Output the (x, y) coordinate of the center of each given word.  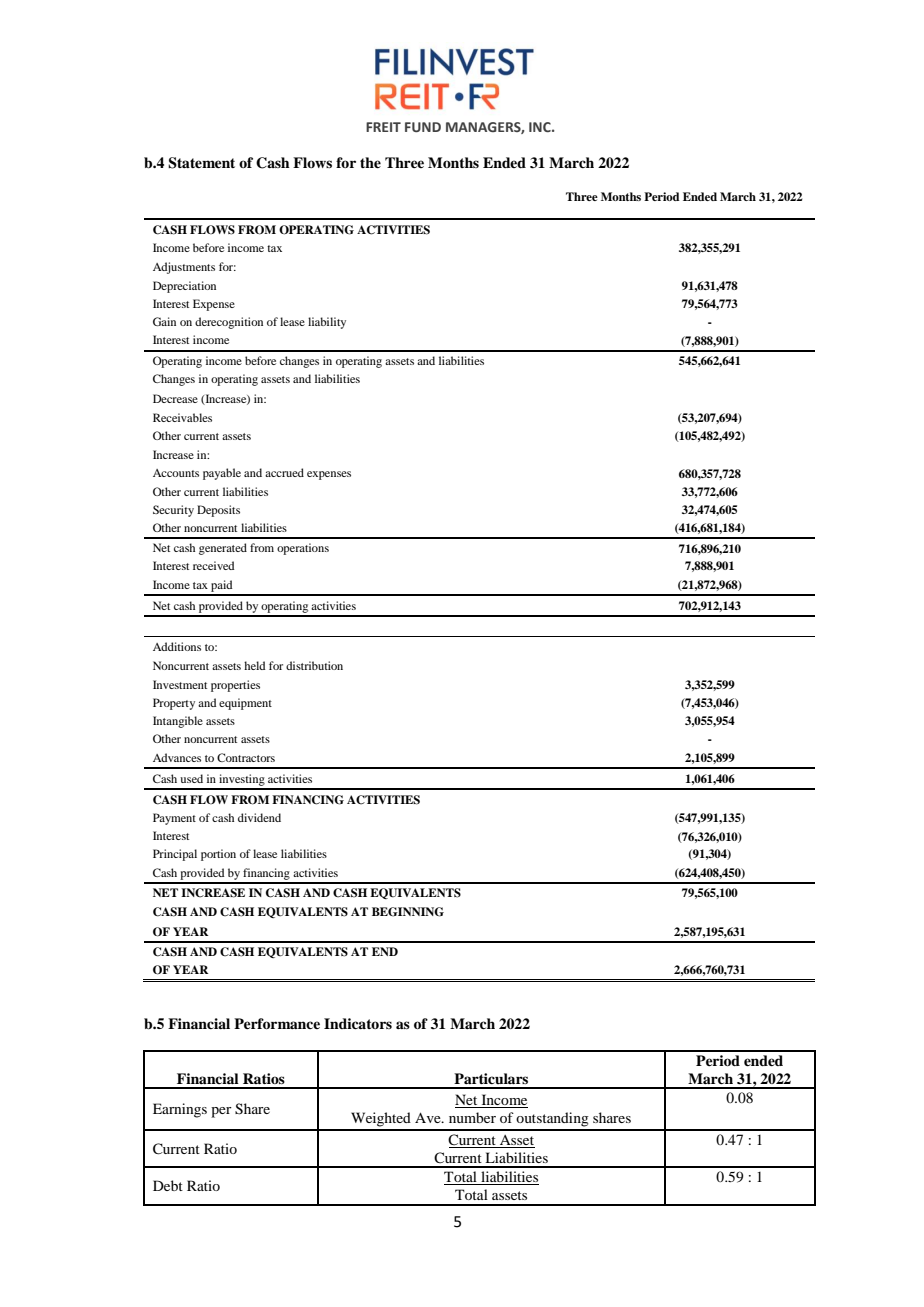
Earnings (180, 1110)
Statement (201, 163)
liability (327, 323)
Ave (429, 1117)
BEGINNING (408, 912)
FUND (423, 127)
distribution (314, 665)
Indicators (358, 1023)
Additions (177, 646)
